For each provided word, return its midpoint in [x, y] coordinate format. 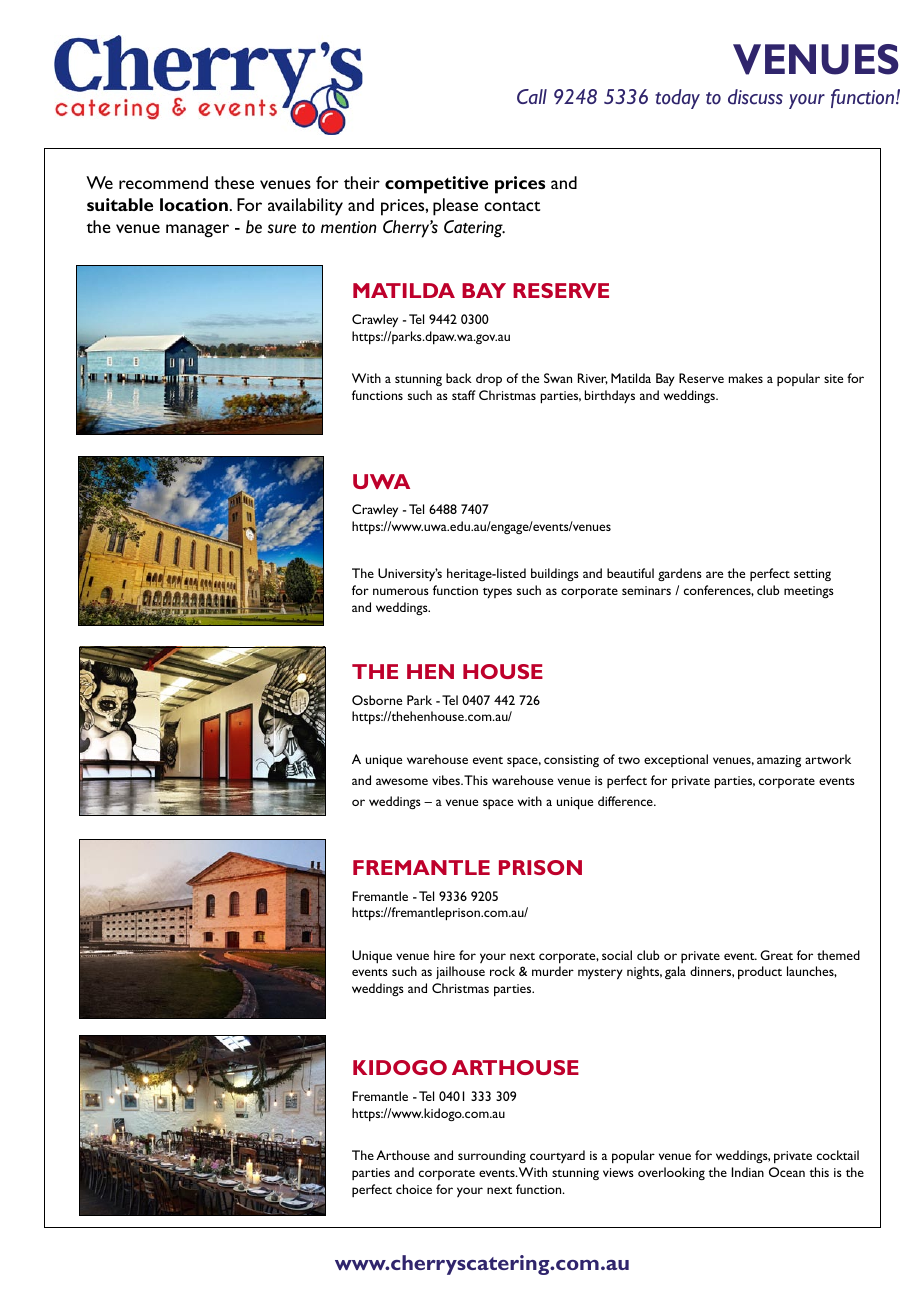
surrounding [492, 1156]
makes [746, 378]
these [234, 182]
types [497, 593]
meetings [809, 592]
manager [197, 231]
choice [414, 1189]
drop [489, 379]
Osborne [377, 700]
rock [502, 971]
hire [444, 955]
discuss [755, 97]
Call [532, 96]
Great [776, 955]
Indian [748, 1172]
